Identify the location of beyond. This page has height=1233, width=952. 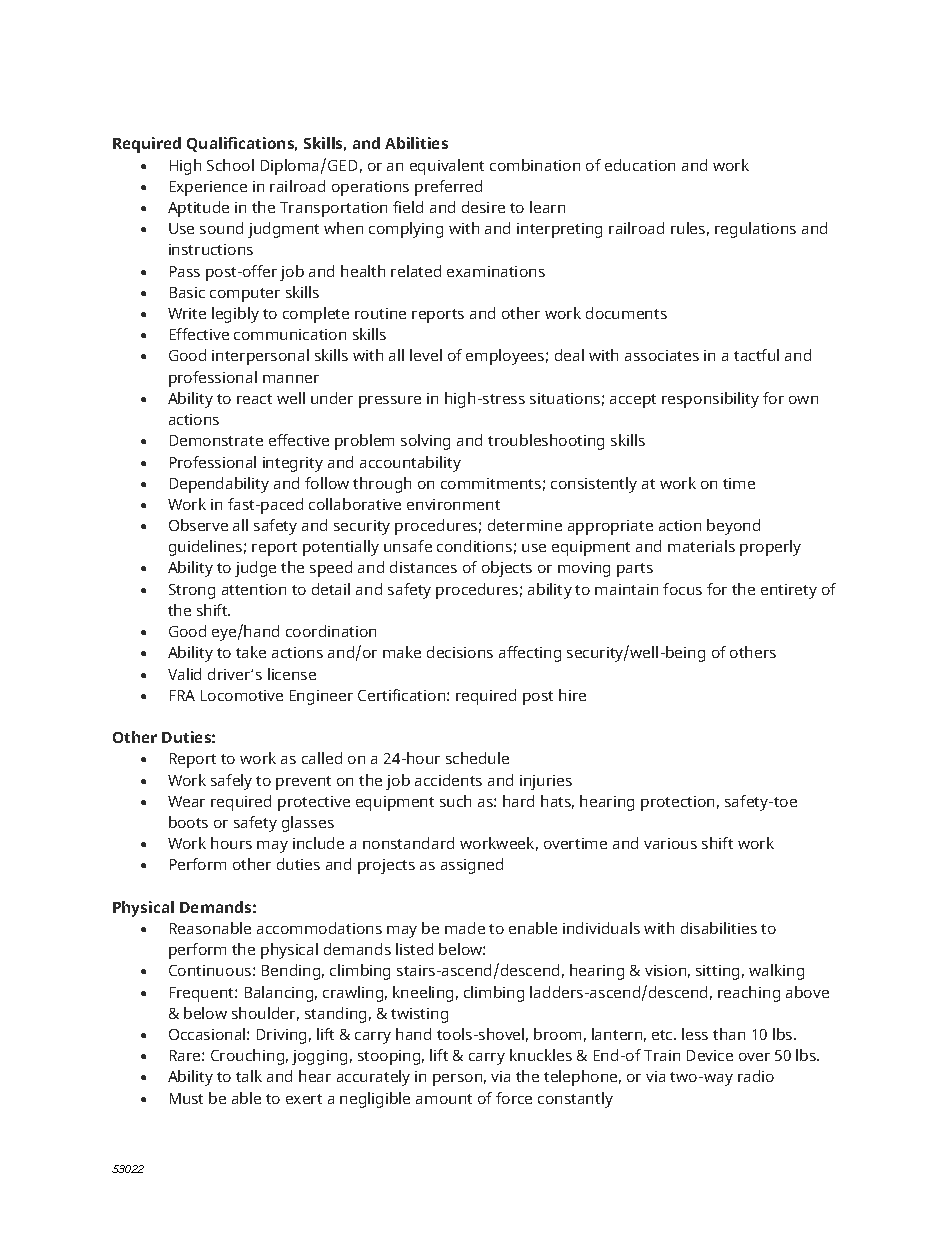
(733, 527).
